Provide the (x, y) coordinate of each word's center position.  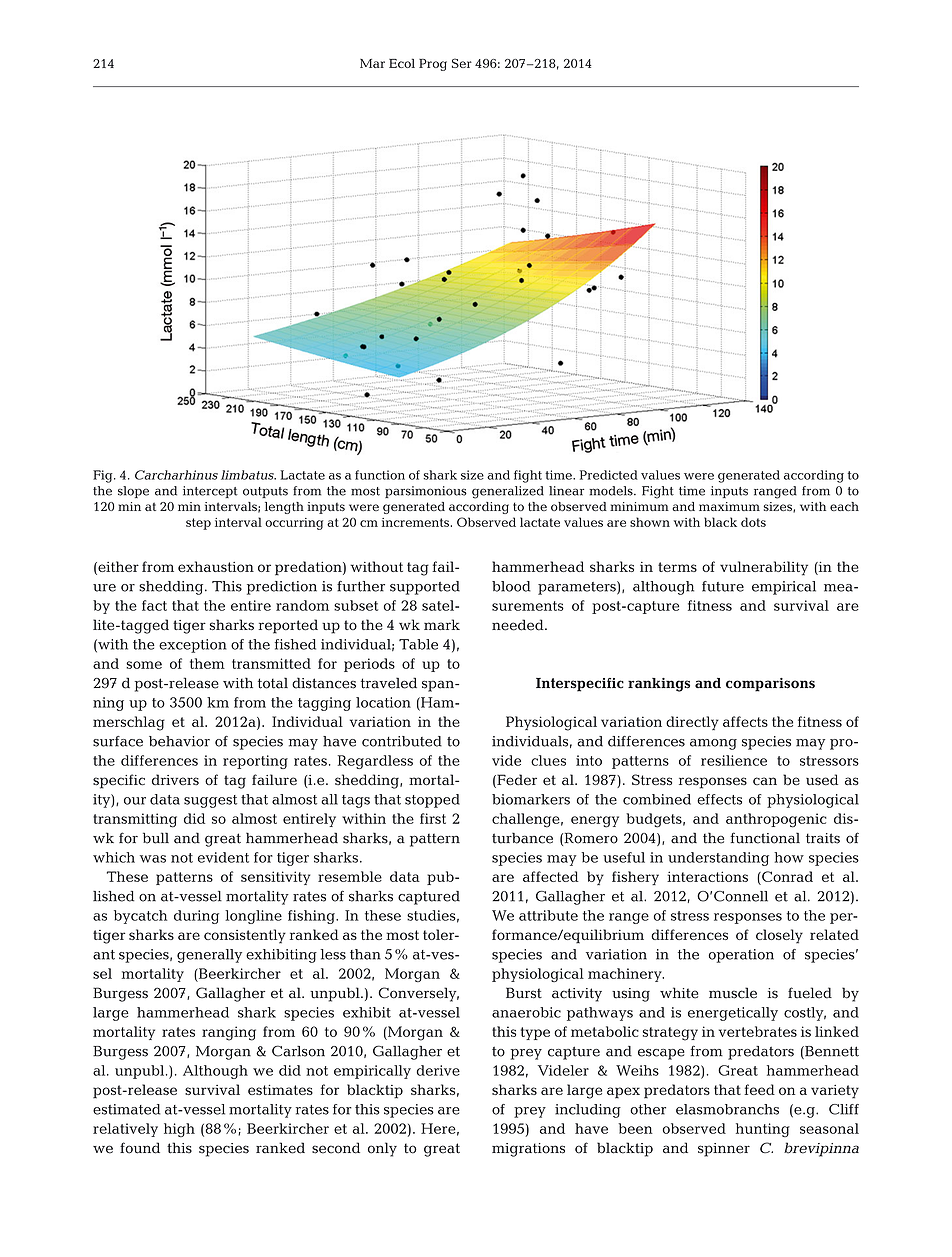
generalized (508, 492)
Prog (433, 65)
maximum (729, 506)
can (765, 781)
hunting (763, 1130)
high (179, 1130)
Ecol (402, 63)
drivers (175, 779)
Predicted (609, 475)
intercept (210, 492)
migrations (528, 1150)
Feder (516, 781)
